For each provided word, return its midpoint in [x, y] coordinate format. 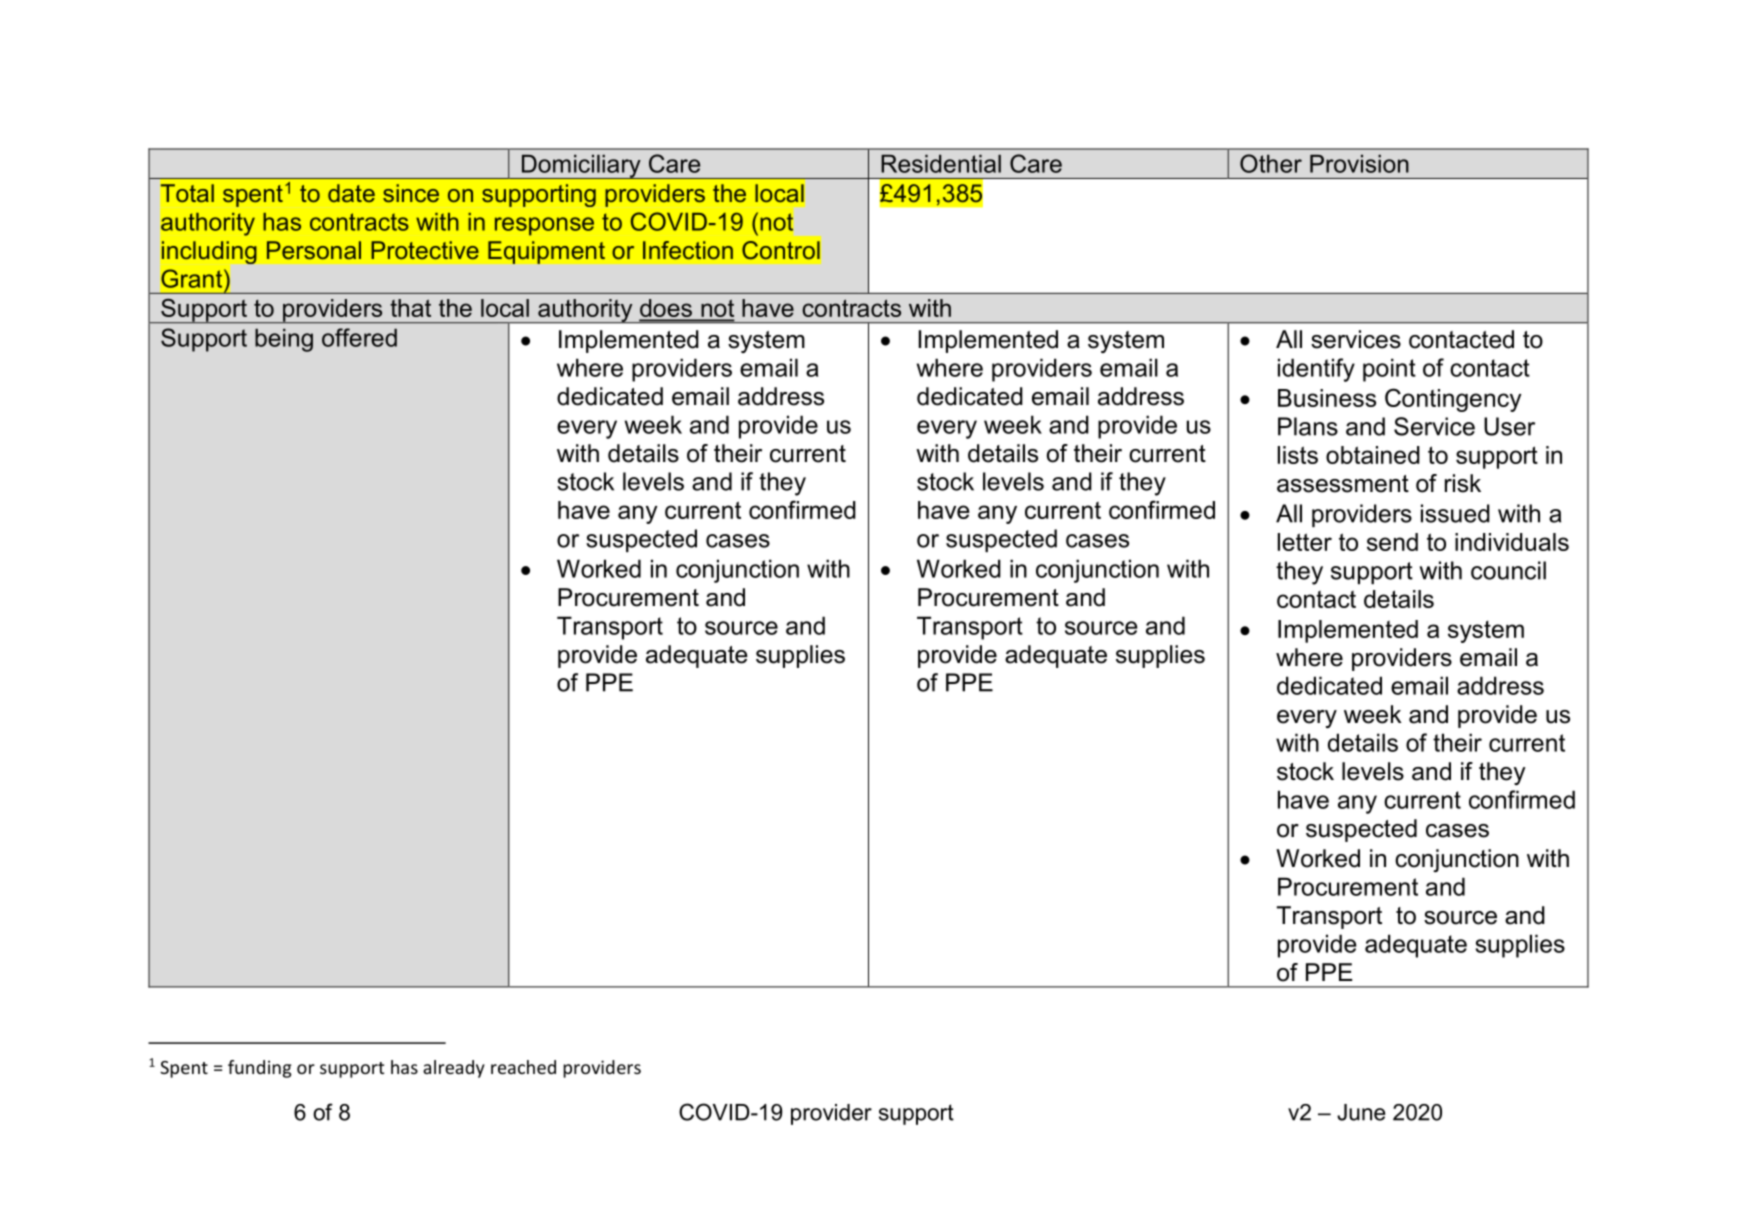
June [1361, 1112]
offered [359, 337]
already [454, 1069]
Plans [1308, 426]
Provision [1359, 164]
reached [523, 1067]
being [284, 340]
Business [1327, 398]
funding [260, 1069]
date [351, 193]
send [1392, 542]
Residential [941, 164]
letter [1305, 542]
